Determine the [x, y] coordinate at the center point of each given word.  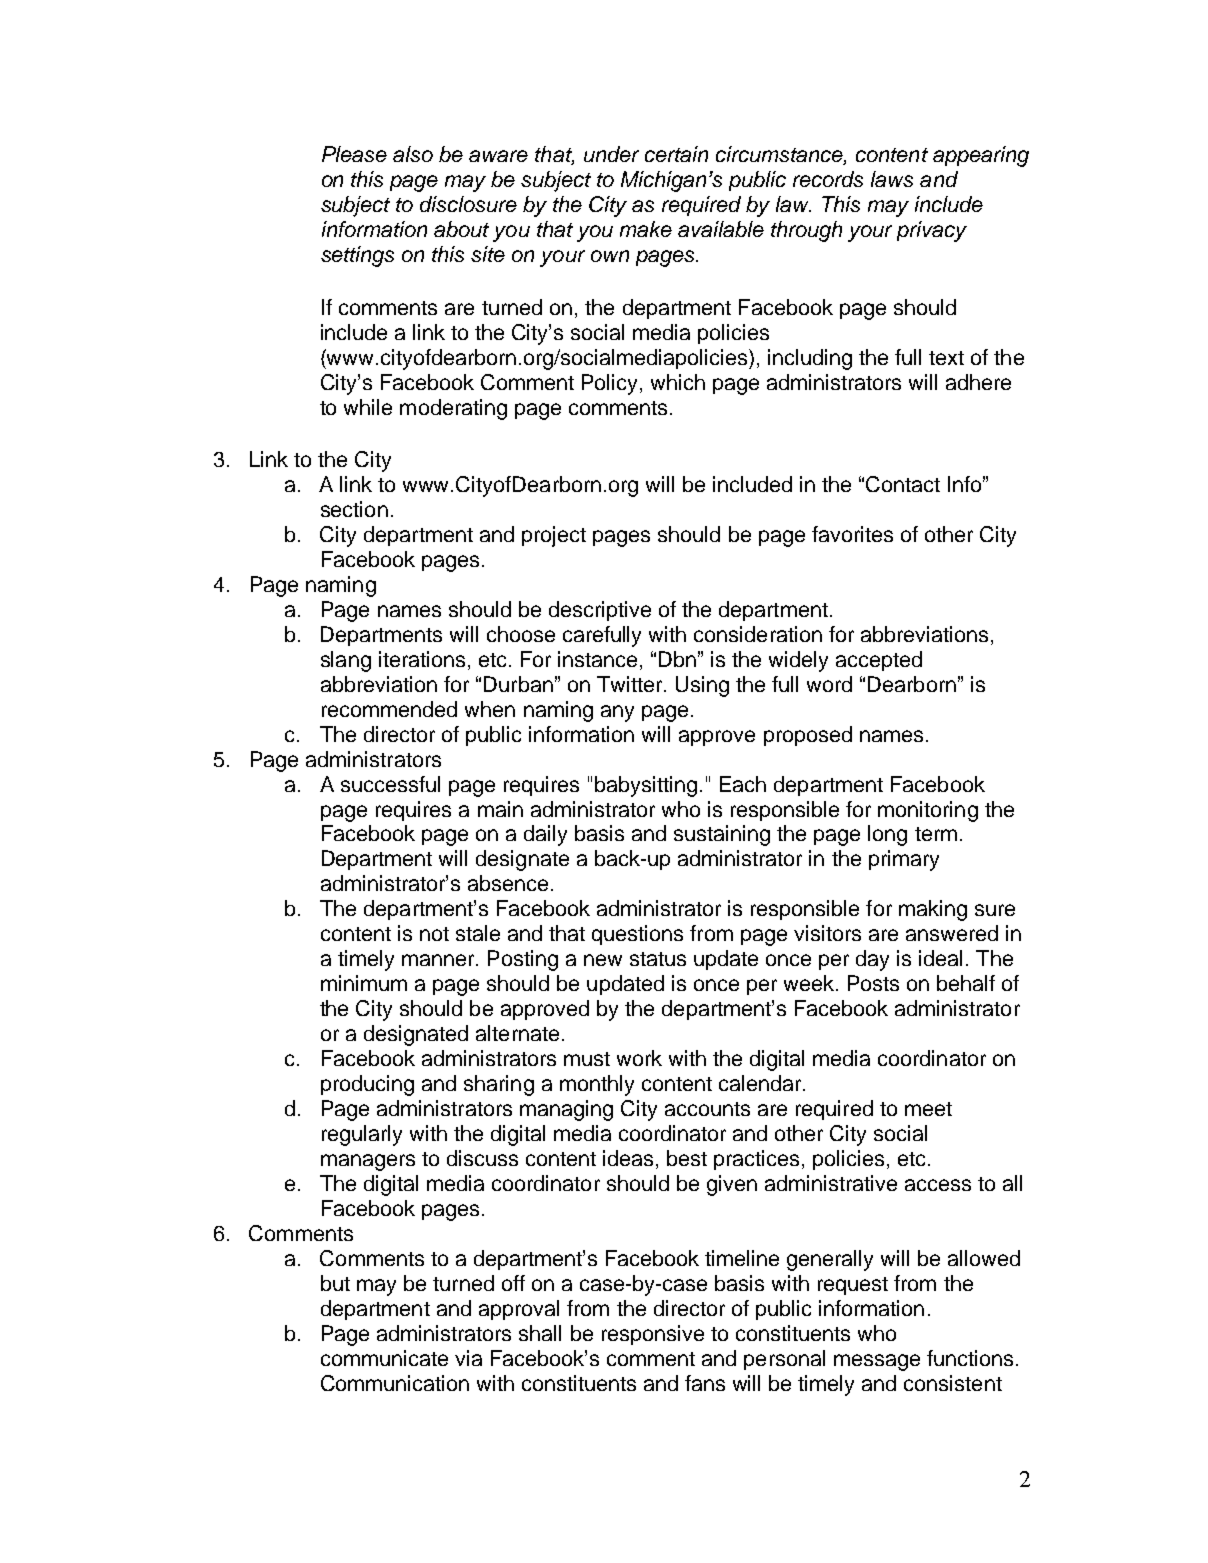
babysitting [646, 786]
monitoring [928, 811]
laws [892, 179]
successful [390, 784]
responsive [653, 1335]
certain [676, 154]
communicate [384, 1358]
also [413, 154]
